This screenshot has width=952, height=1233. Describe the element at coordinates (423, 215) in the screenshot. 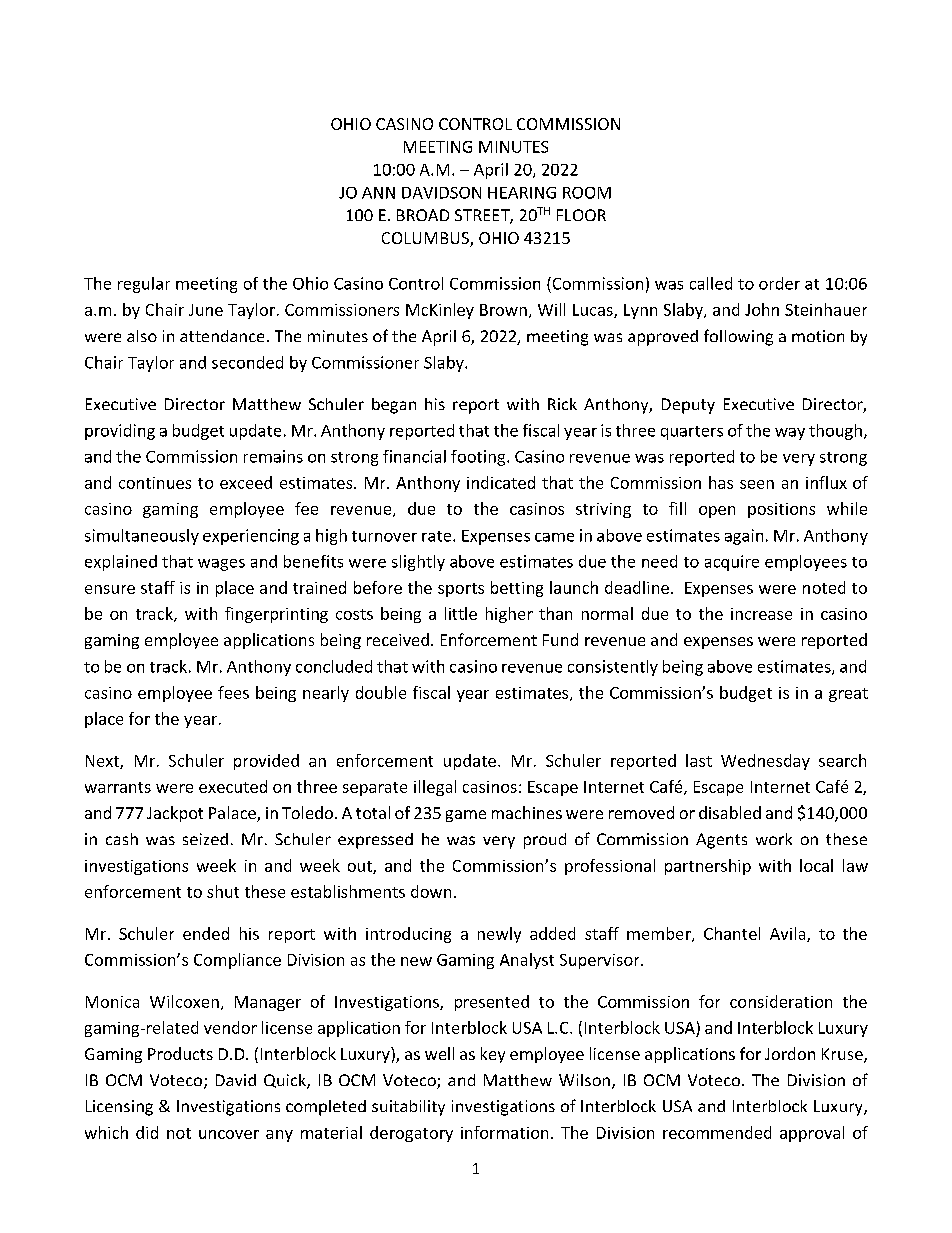

I see `BROAD` at that location.
